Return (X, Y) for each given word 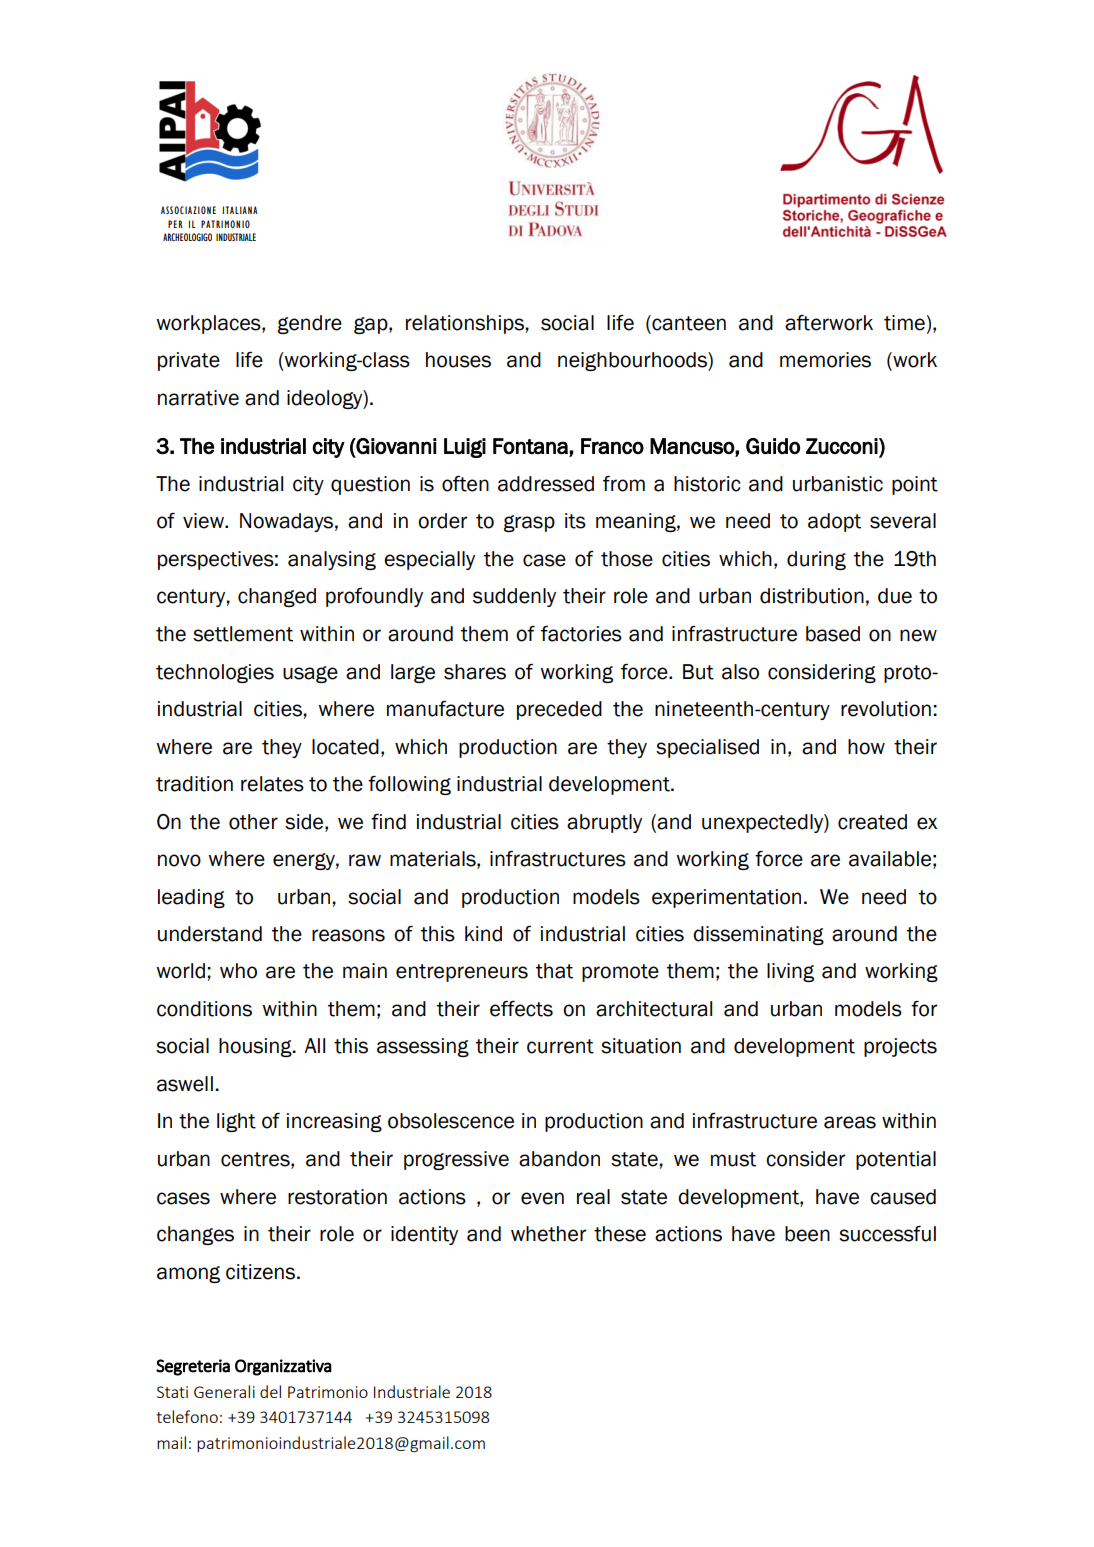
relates (272, 784)
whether (548, 1234)
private (189, 361)
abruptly (604, 823)
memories (825, 360)
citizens (262, 1272)
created (872, 822)
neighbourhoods (633, 361)
